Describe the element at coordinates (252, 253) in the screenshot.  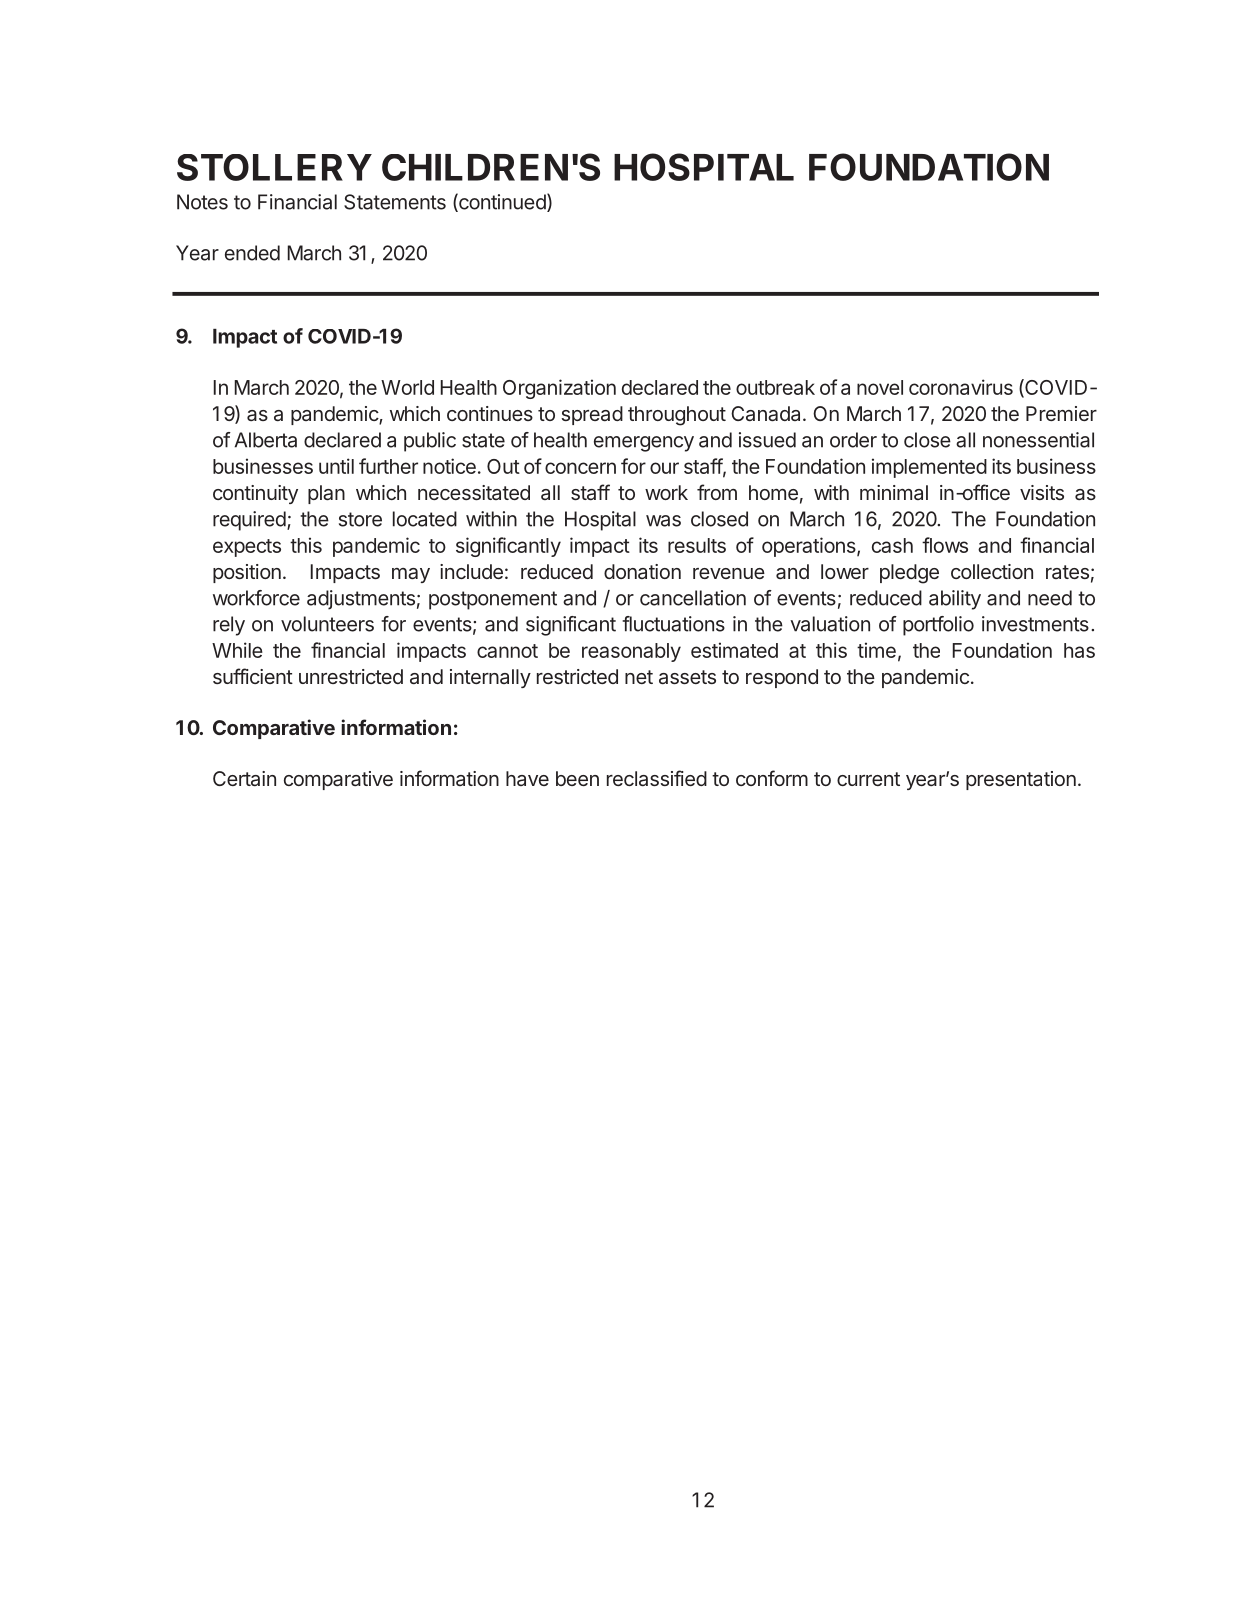
I see `ended` at that location.
